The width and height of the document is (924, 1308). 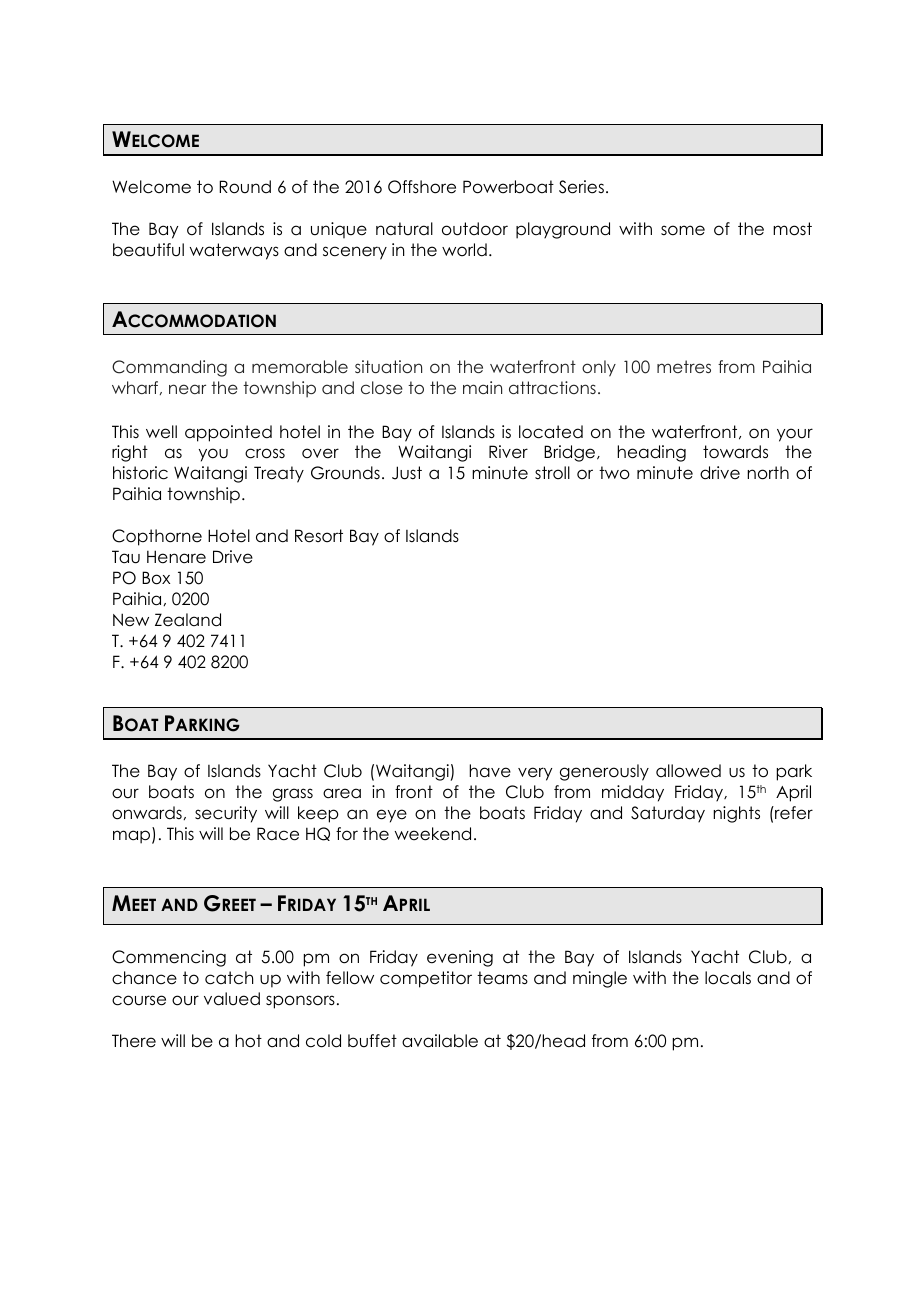 What do you see at coordinates (490, 771) in the document?
I see `have` at bounding box center [490, 771].
